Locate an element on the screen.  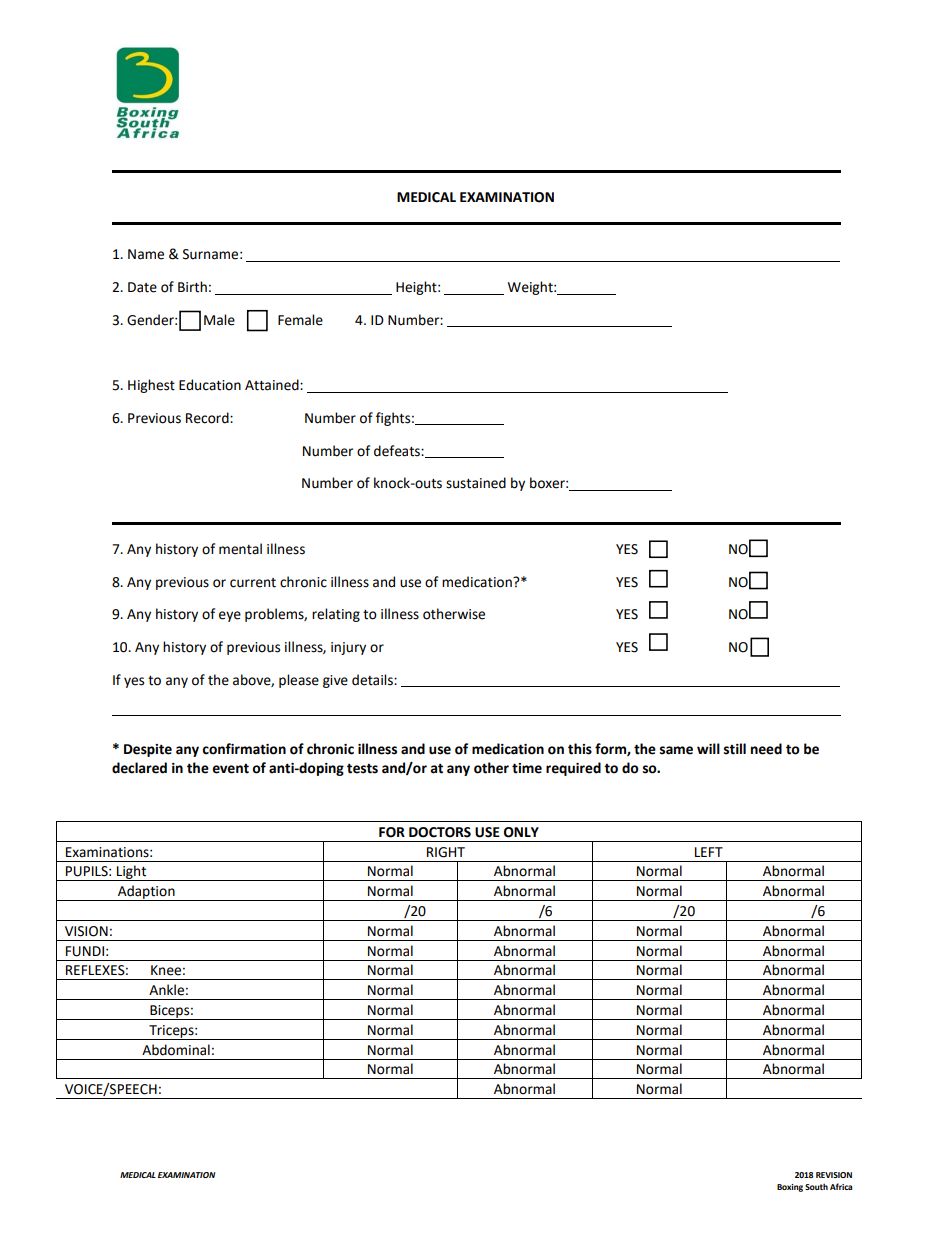
injury is located at coordinates (348, 648).
